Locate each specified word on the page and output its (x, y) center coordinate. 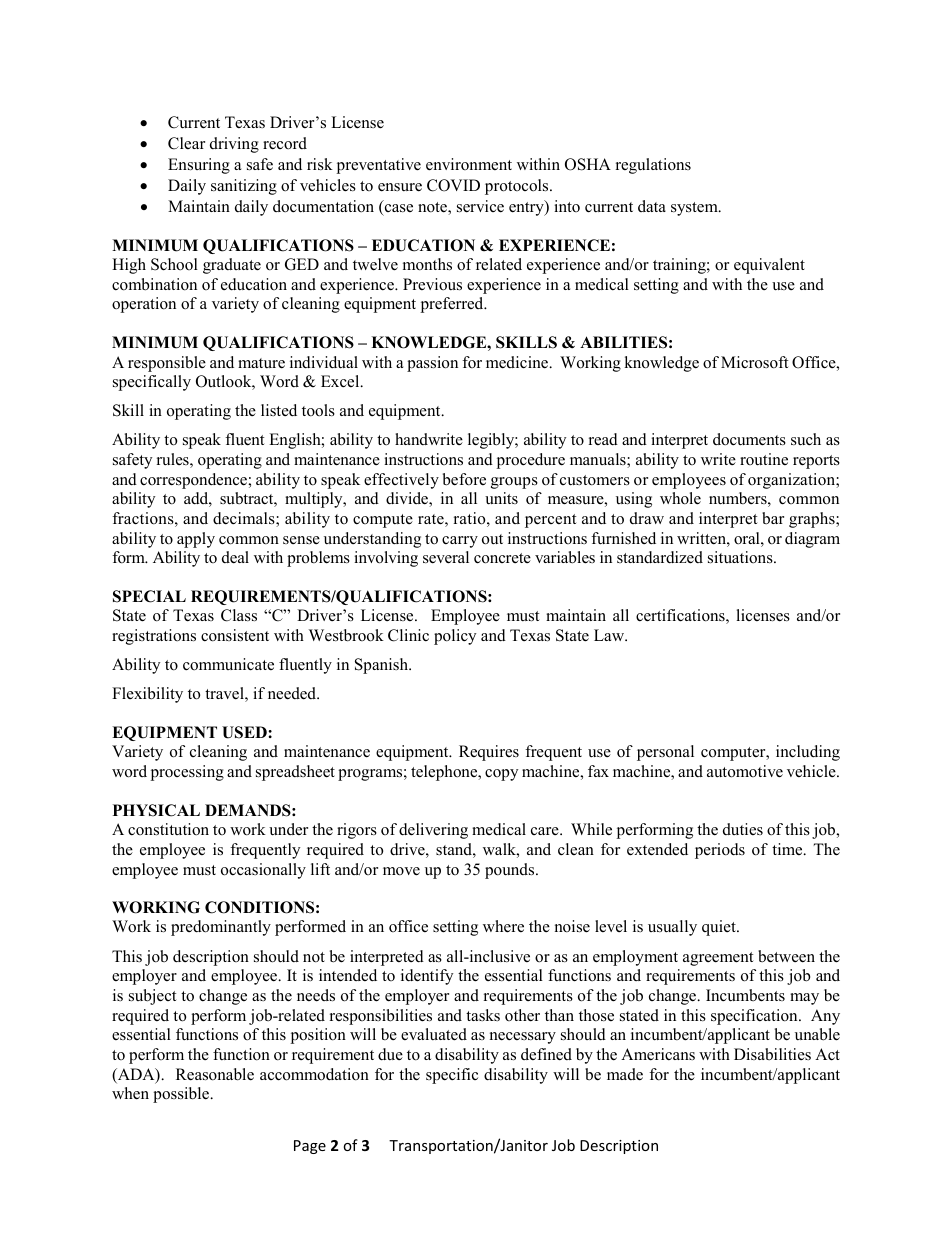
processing (187, 773)
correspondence (194, 481)
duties (743, 829)
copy (501, 775)
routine (764, 459)
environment (469, 164)
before (464, 479)
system (695, 209)
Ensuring (199, 166)
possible (182, 1095)
